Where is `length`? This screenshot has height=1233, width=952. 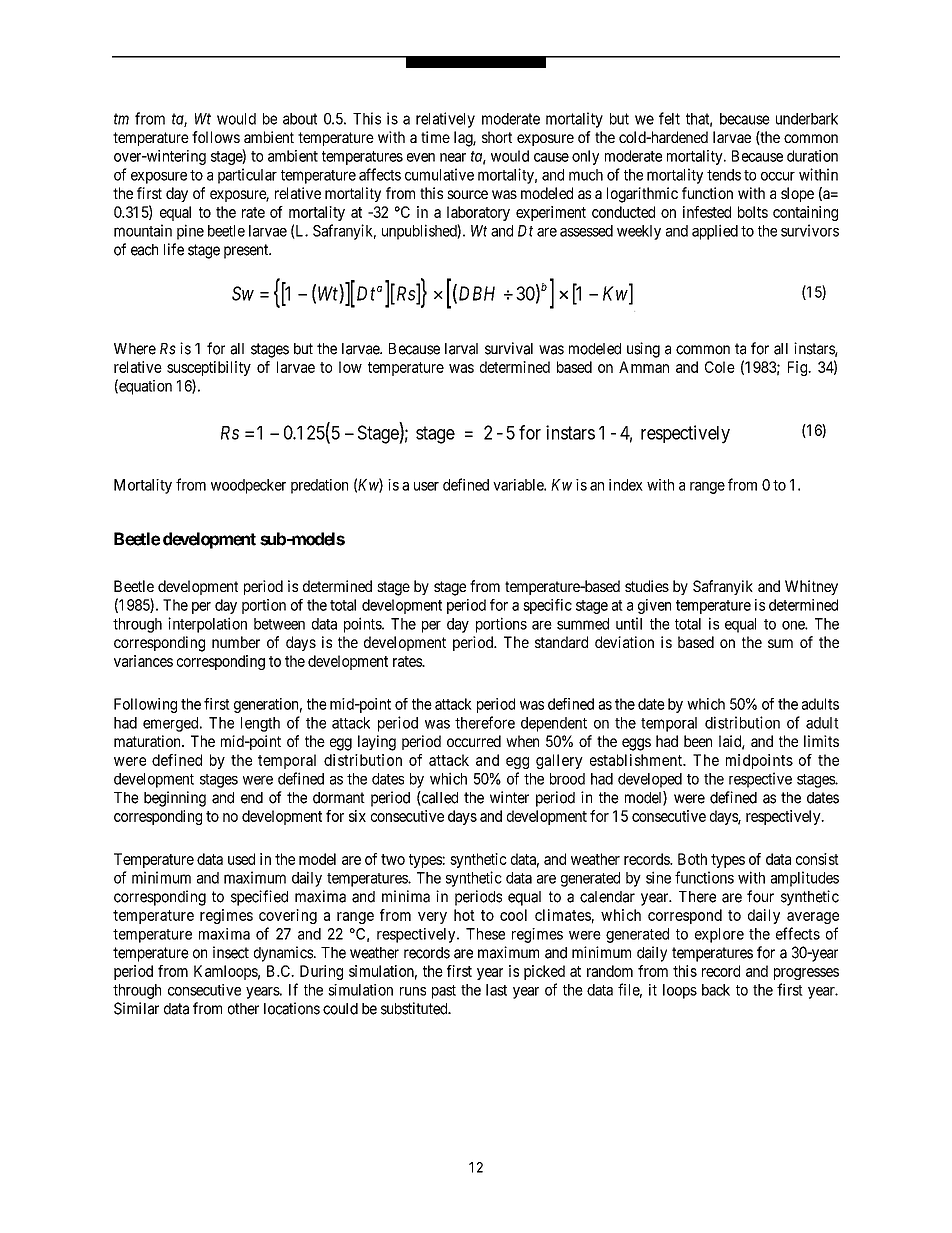
length is located at coordinates (260, 724).
